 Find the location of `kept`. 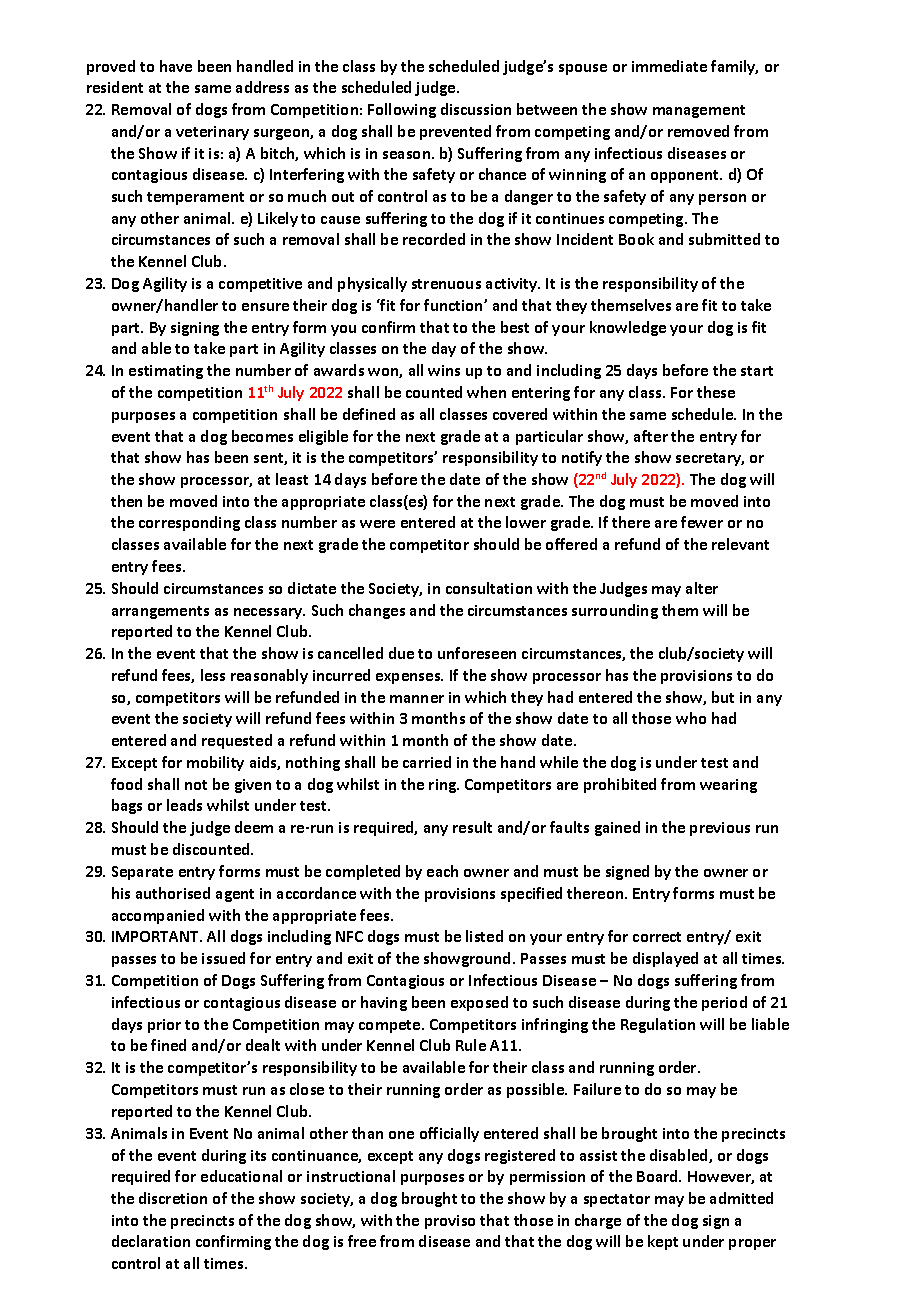

kept is located at coordinates (663, 1242).
